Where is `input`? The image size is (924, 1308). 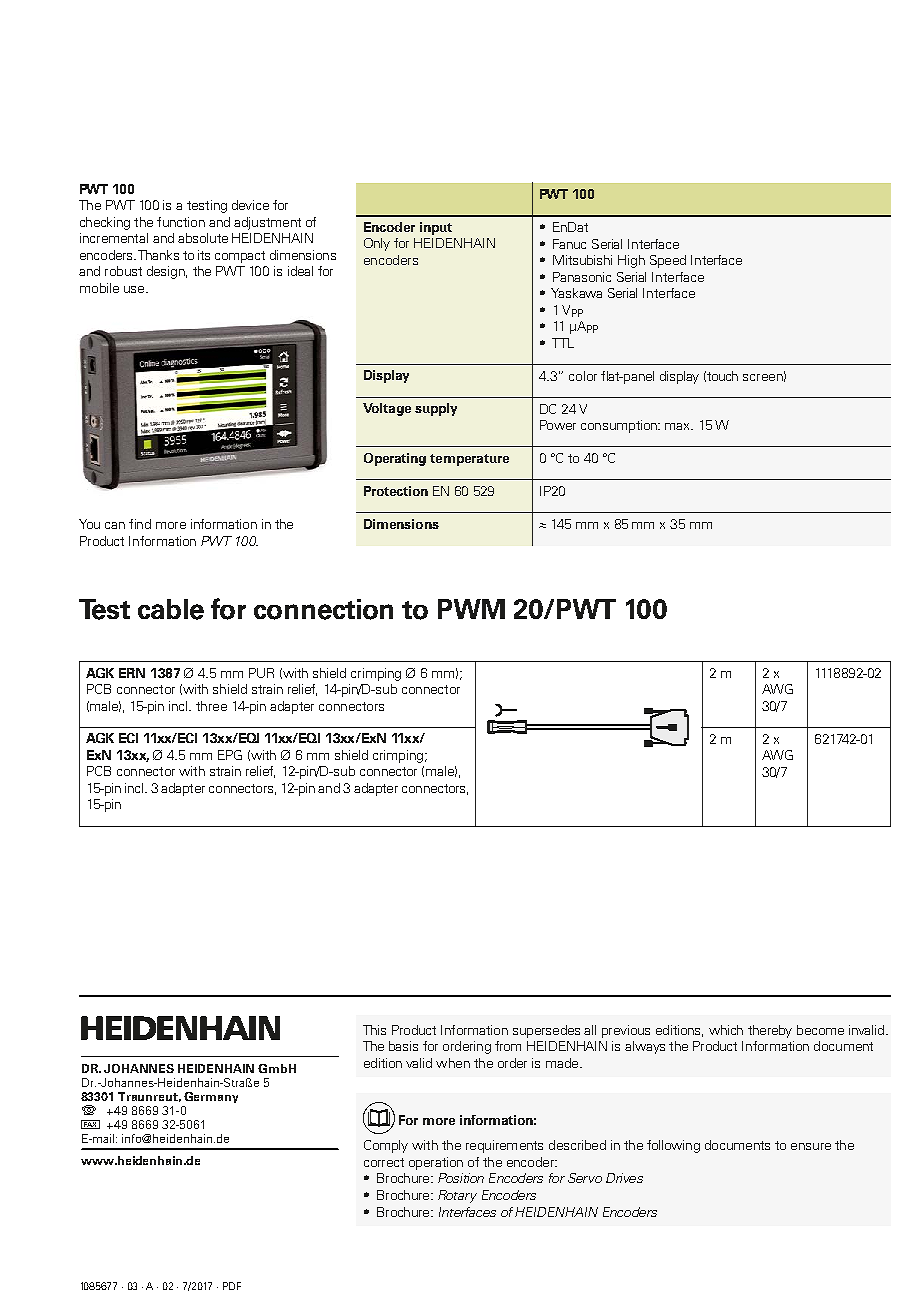
input is located at coordinates (436, 228).
